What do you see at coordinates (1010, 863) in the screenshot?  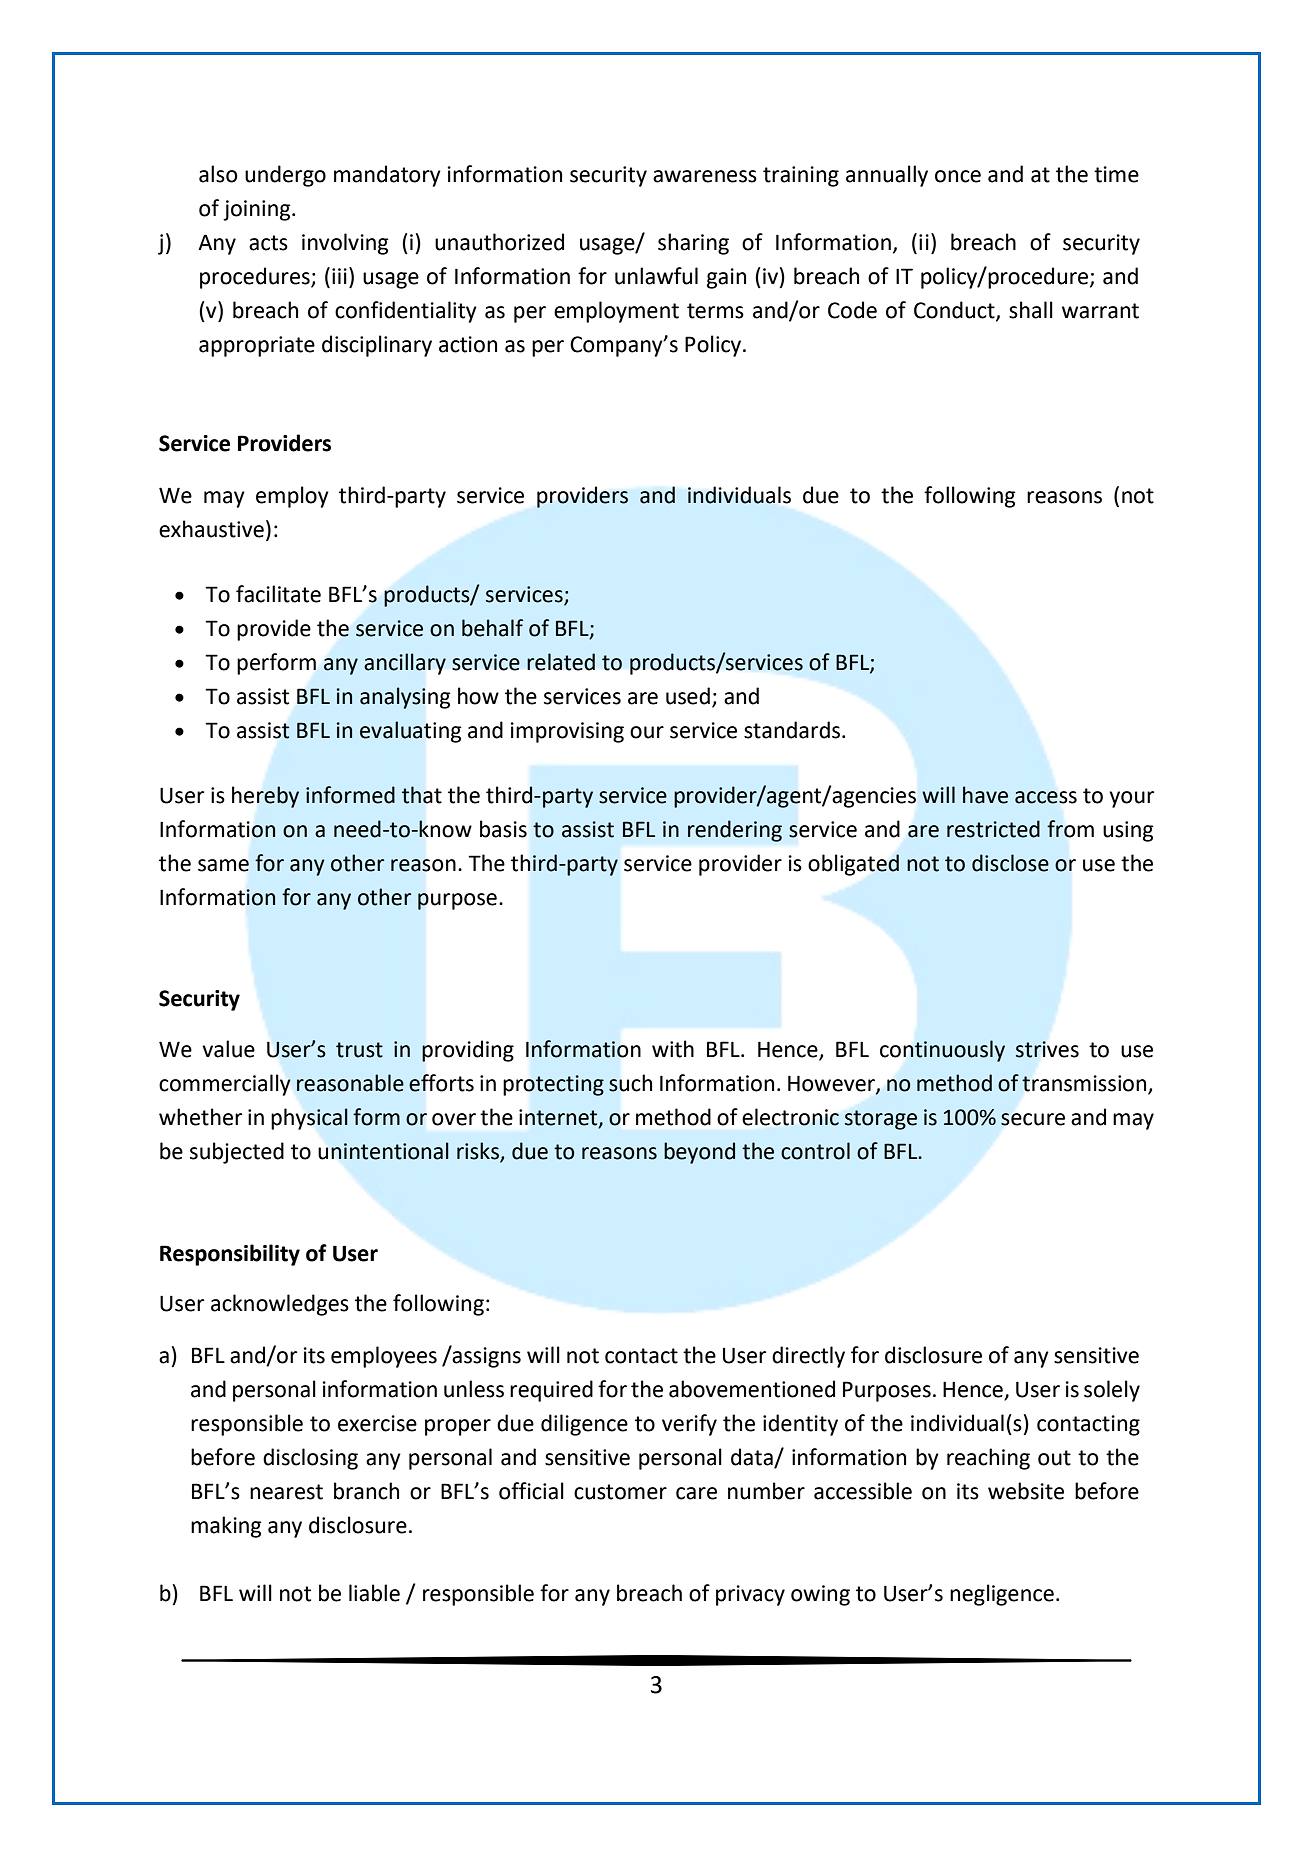 I see `disclose` at bounding box center [1010, 863].
